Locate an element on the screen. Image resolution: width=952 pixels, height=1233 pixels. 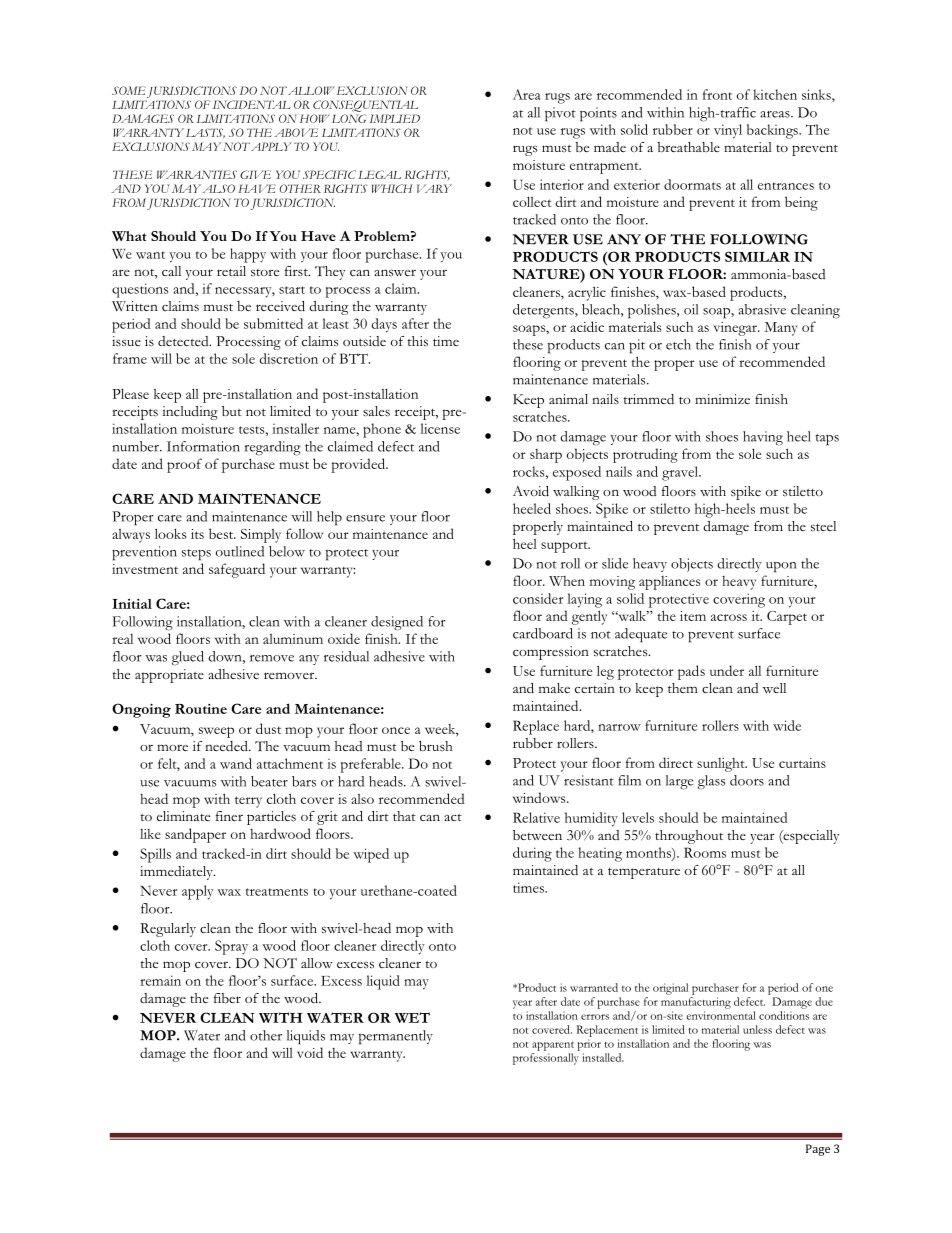
minimize is located at coordinates (722, 399).
